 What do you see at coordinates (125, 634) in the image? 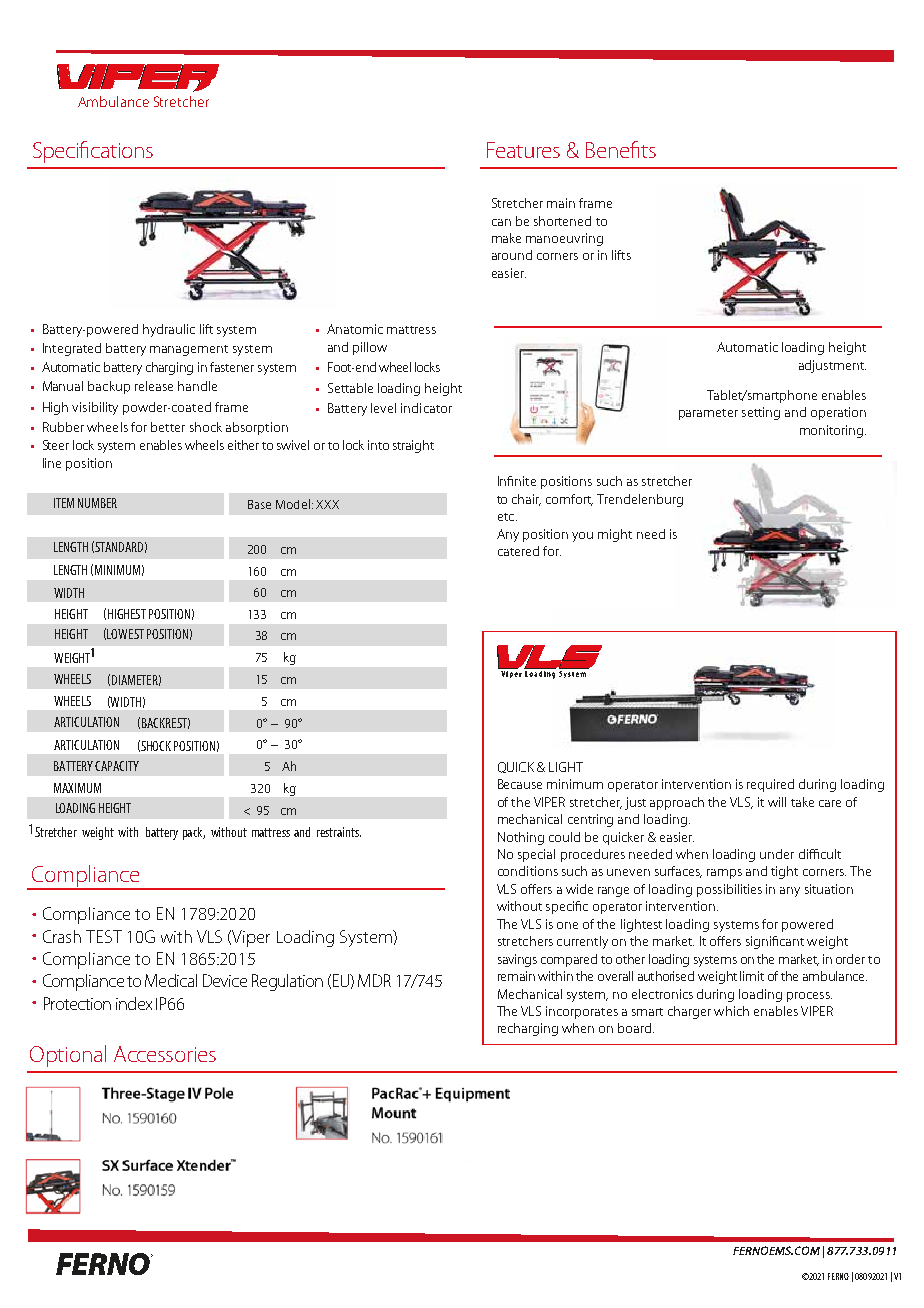
I see `LOWEST` at bounding box center [125, 634].
